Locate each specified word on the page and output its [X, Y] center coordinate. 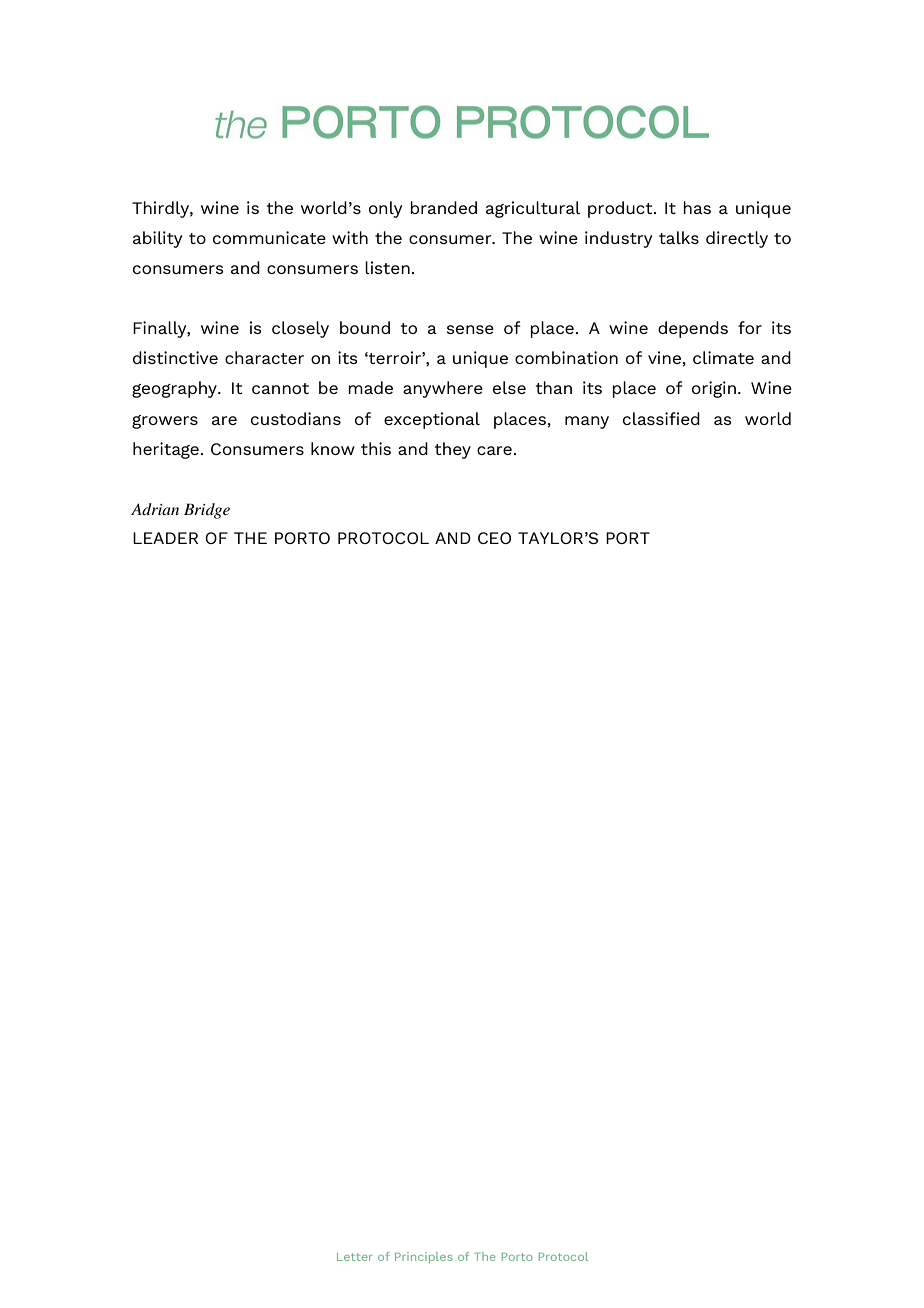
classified [661, 418]
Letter [355, 1257]
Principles [424, 1258]
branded [443, 207]
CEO [494, 538]
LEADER [165, 538]
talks [679, 237]
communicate [269, 237]
